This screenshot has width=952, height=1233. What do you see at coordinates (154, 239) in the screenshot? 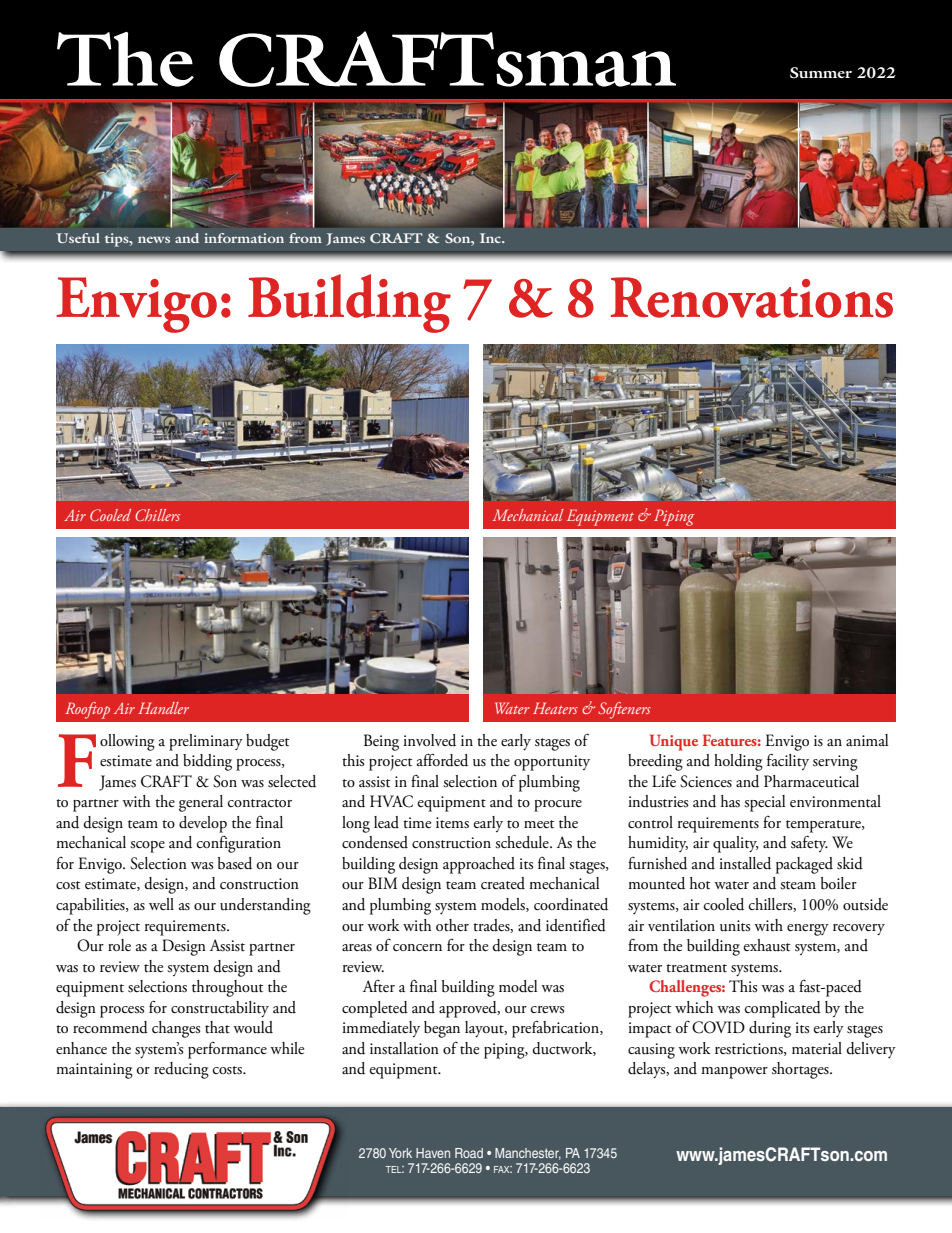
I see `news` at bounding box center [154, 239].
